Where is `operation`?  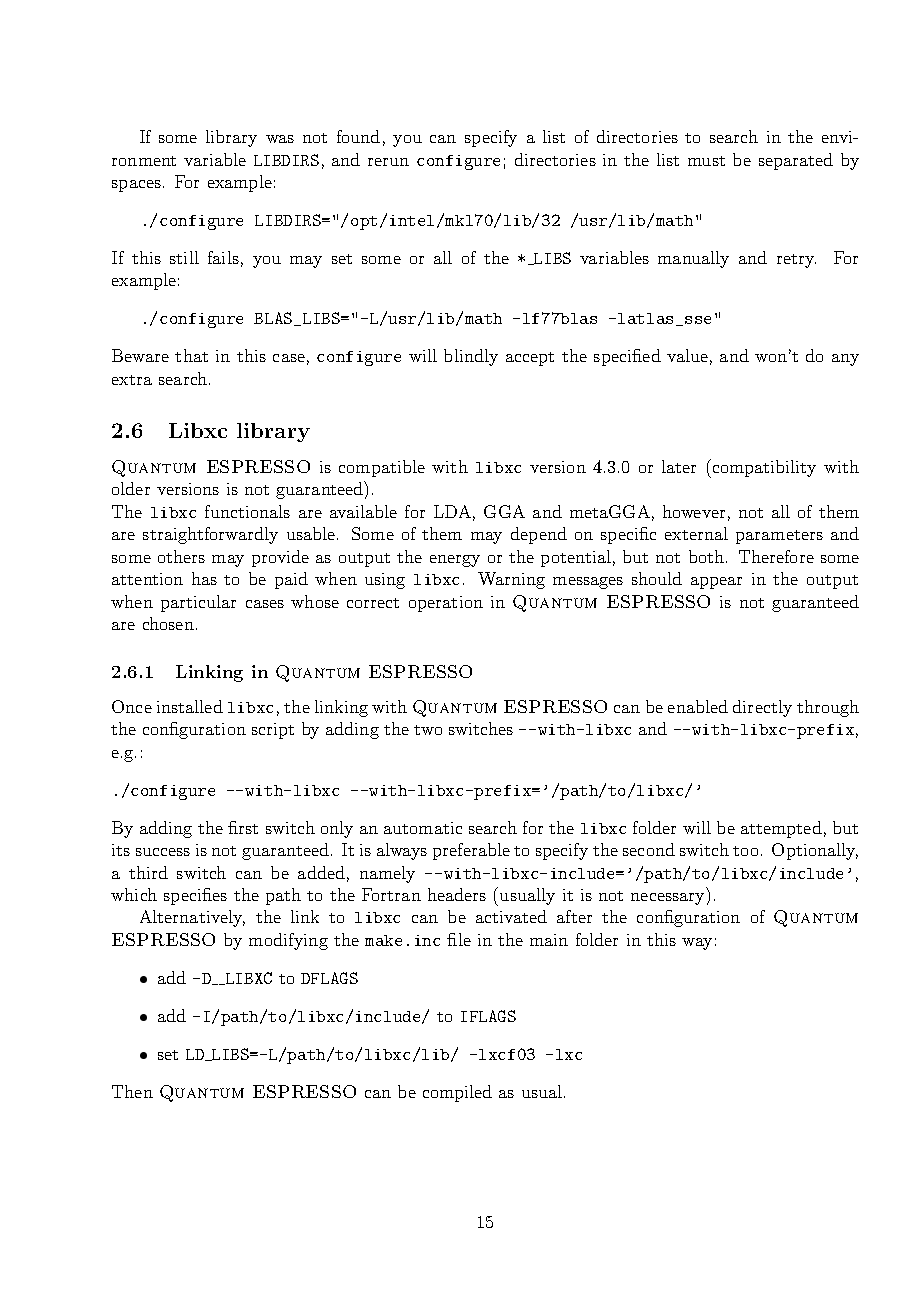 operation is located at coordinates (446, 604).
